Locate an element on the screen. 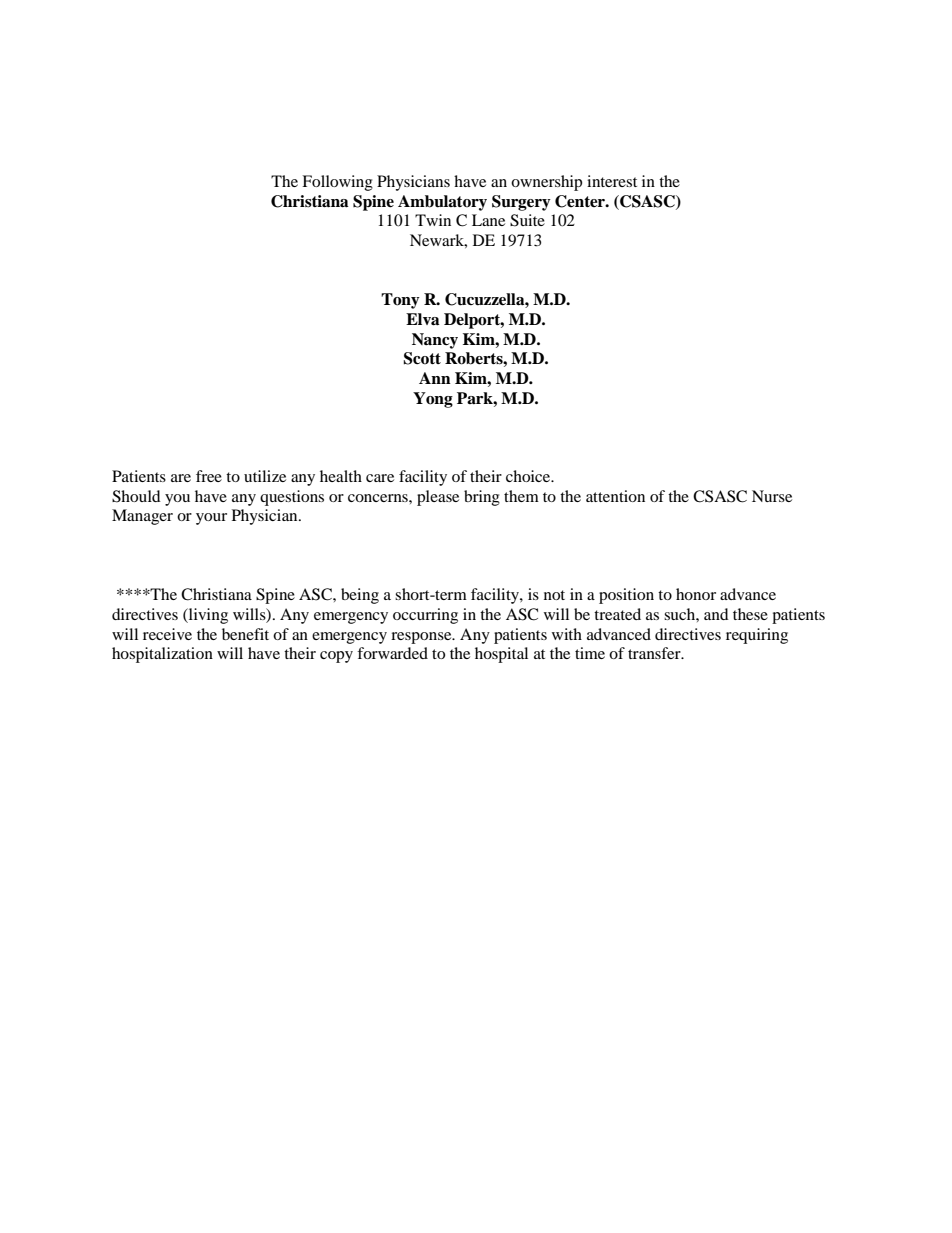 The width and height of the screenshot is (952, 1233). please is located at coordinates (438, 498).
